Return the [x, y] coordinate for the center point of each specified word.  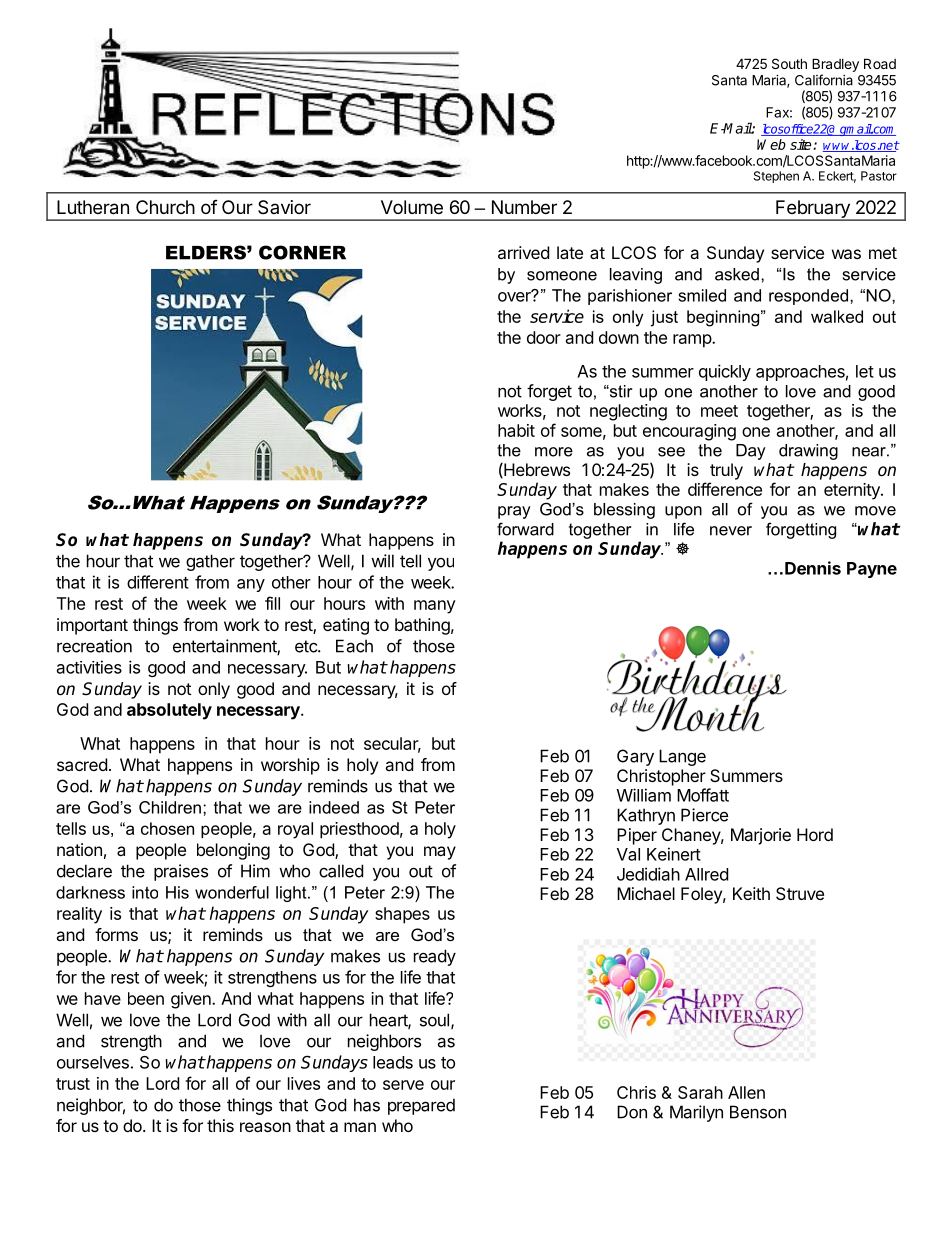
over [515, 296]
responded [808, 297]
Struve [800, 893]
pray [514, 512]
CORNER [302, 252]
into [145, 892]
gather [210, 562]
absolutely [169, 711]
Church [165, 207]
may [440, 853]
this [220, 1125]
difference [725, 489]
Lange [682, 757]
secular [392, 745]
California [824, 80]
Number [524, 207]
